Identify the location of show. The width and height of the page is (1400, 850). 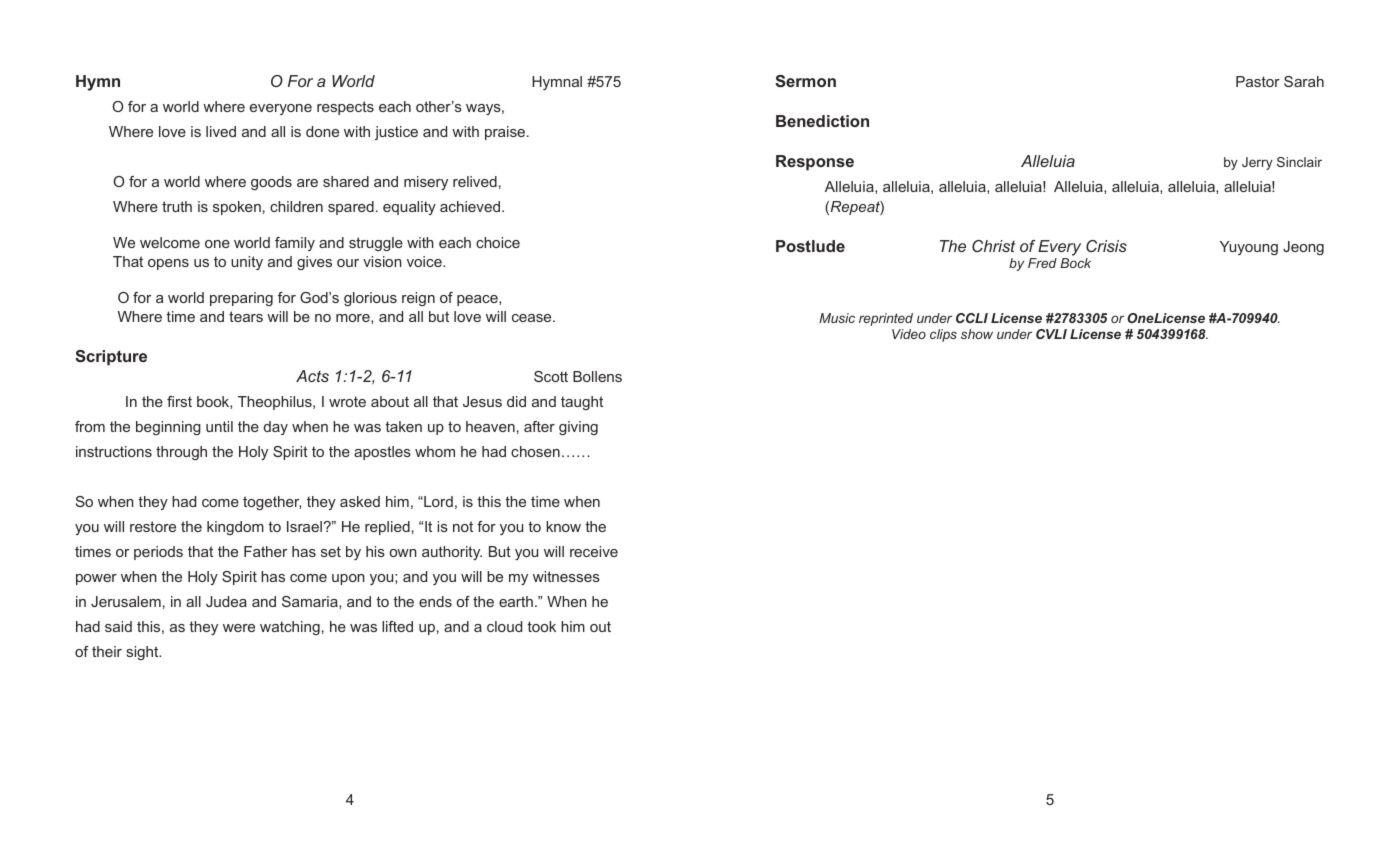
(977, 334).
